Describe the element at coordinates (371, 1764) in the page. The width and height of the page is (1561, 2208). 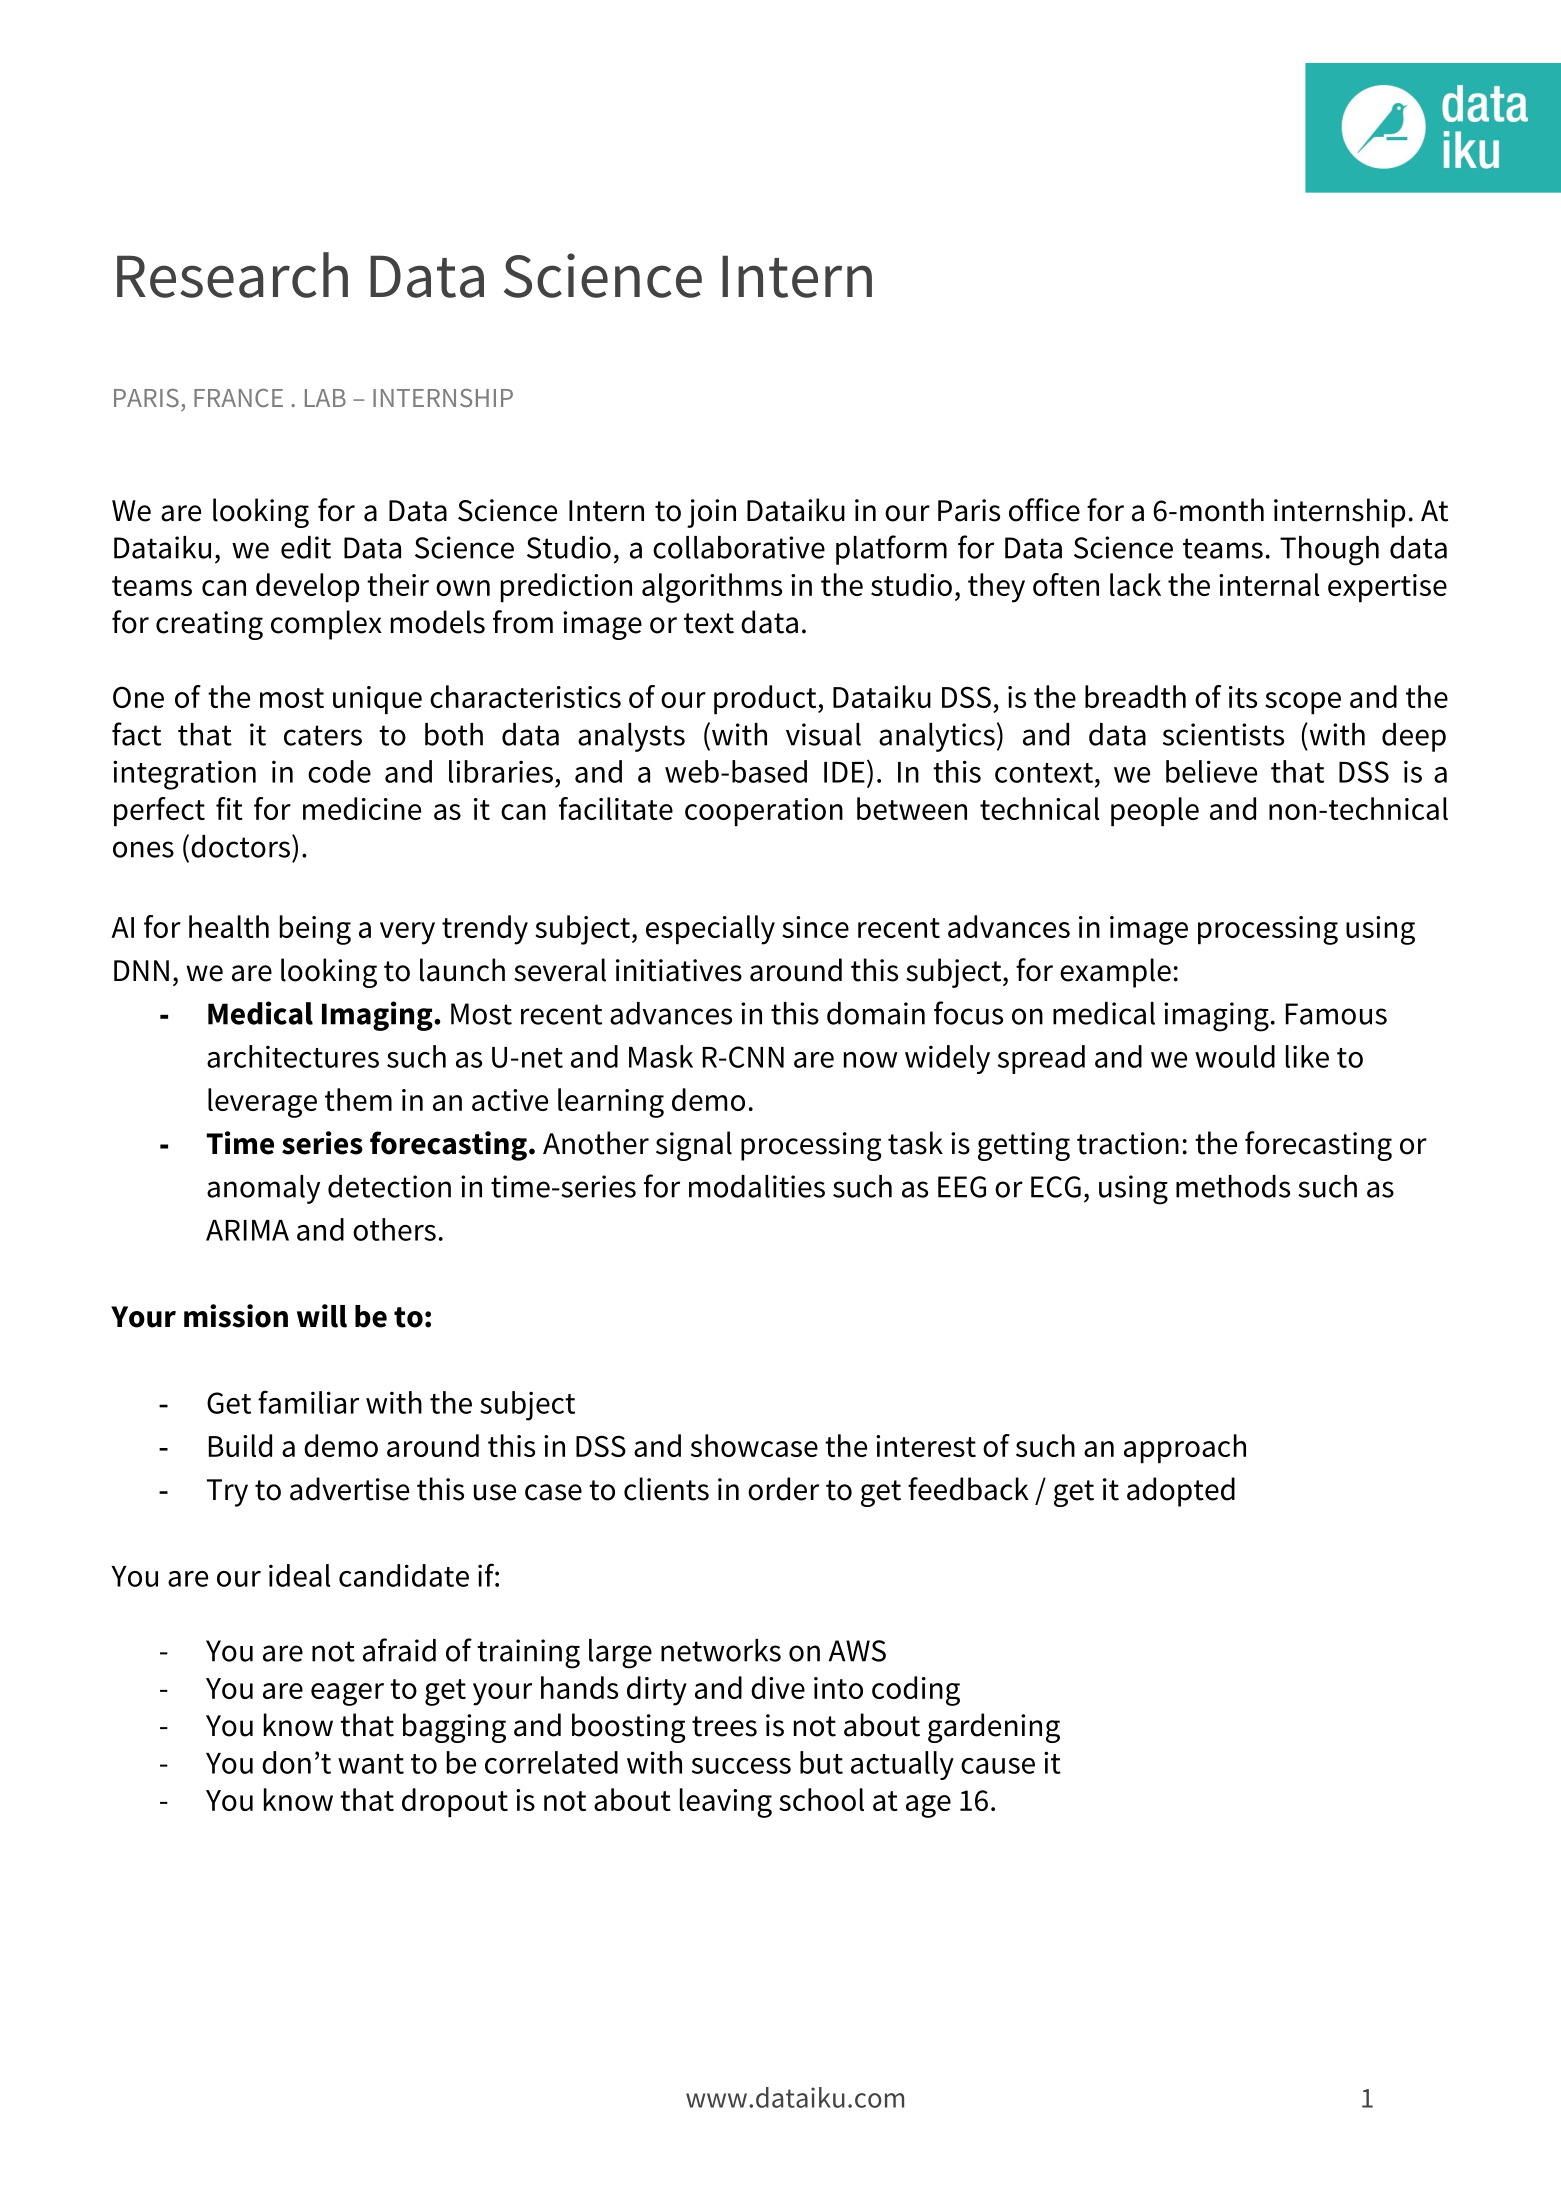
I see `want` at that location.
